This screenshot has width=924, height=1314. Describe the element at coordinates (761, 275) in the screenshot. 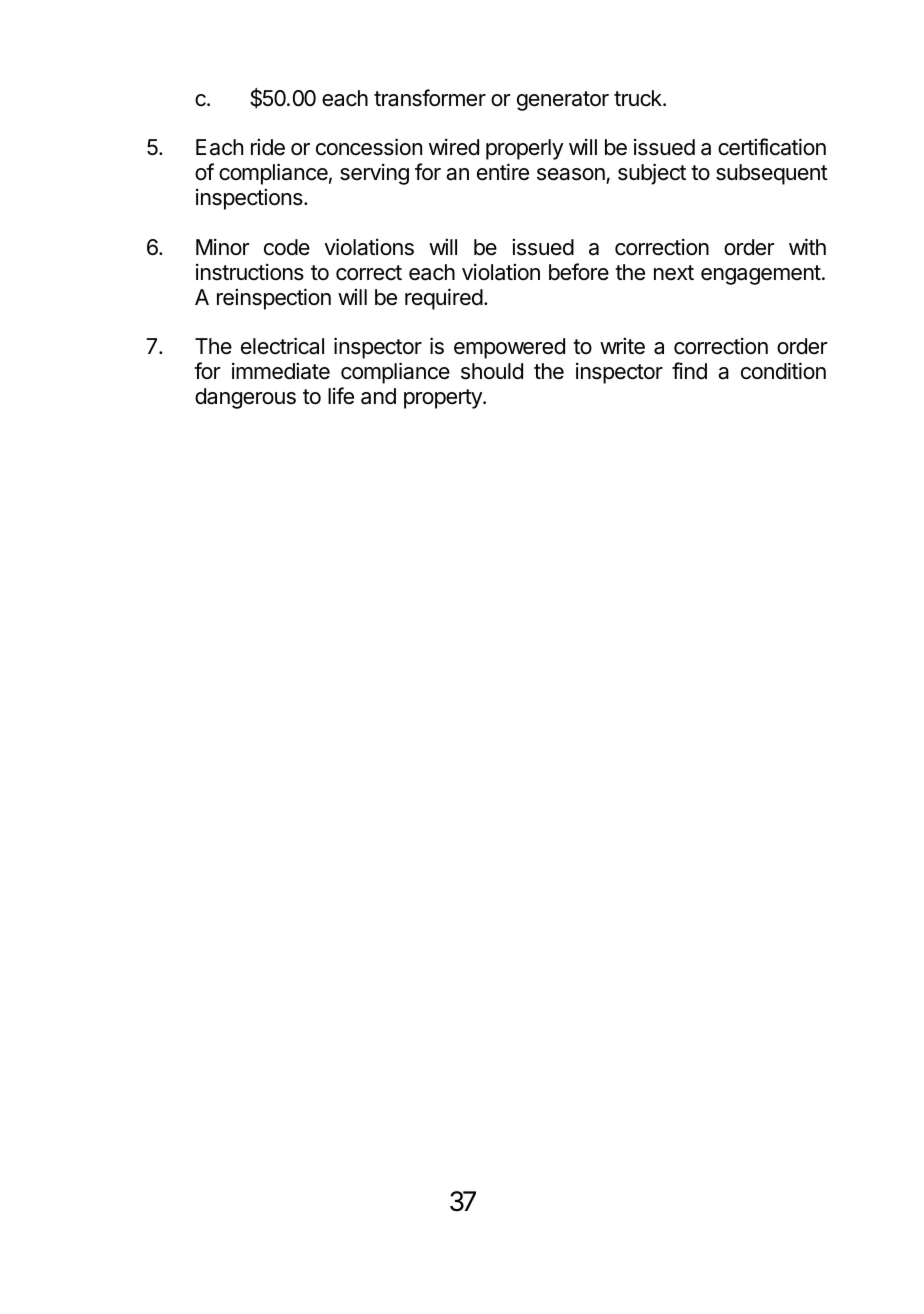

I see `engagement` at that location.
